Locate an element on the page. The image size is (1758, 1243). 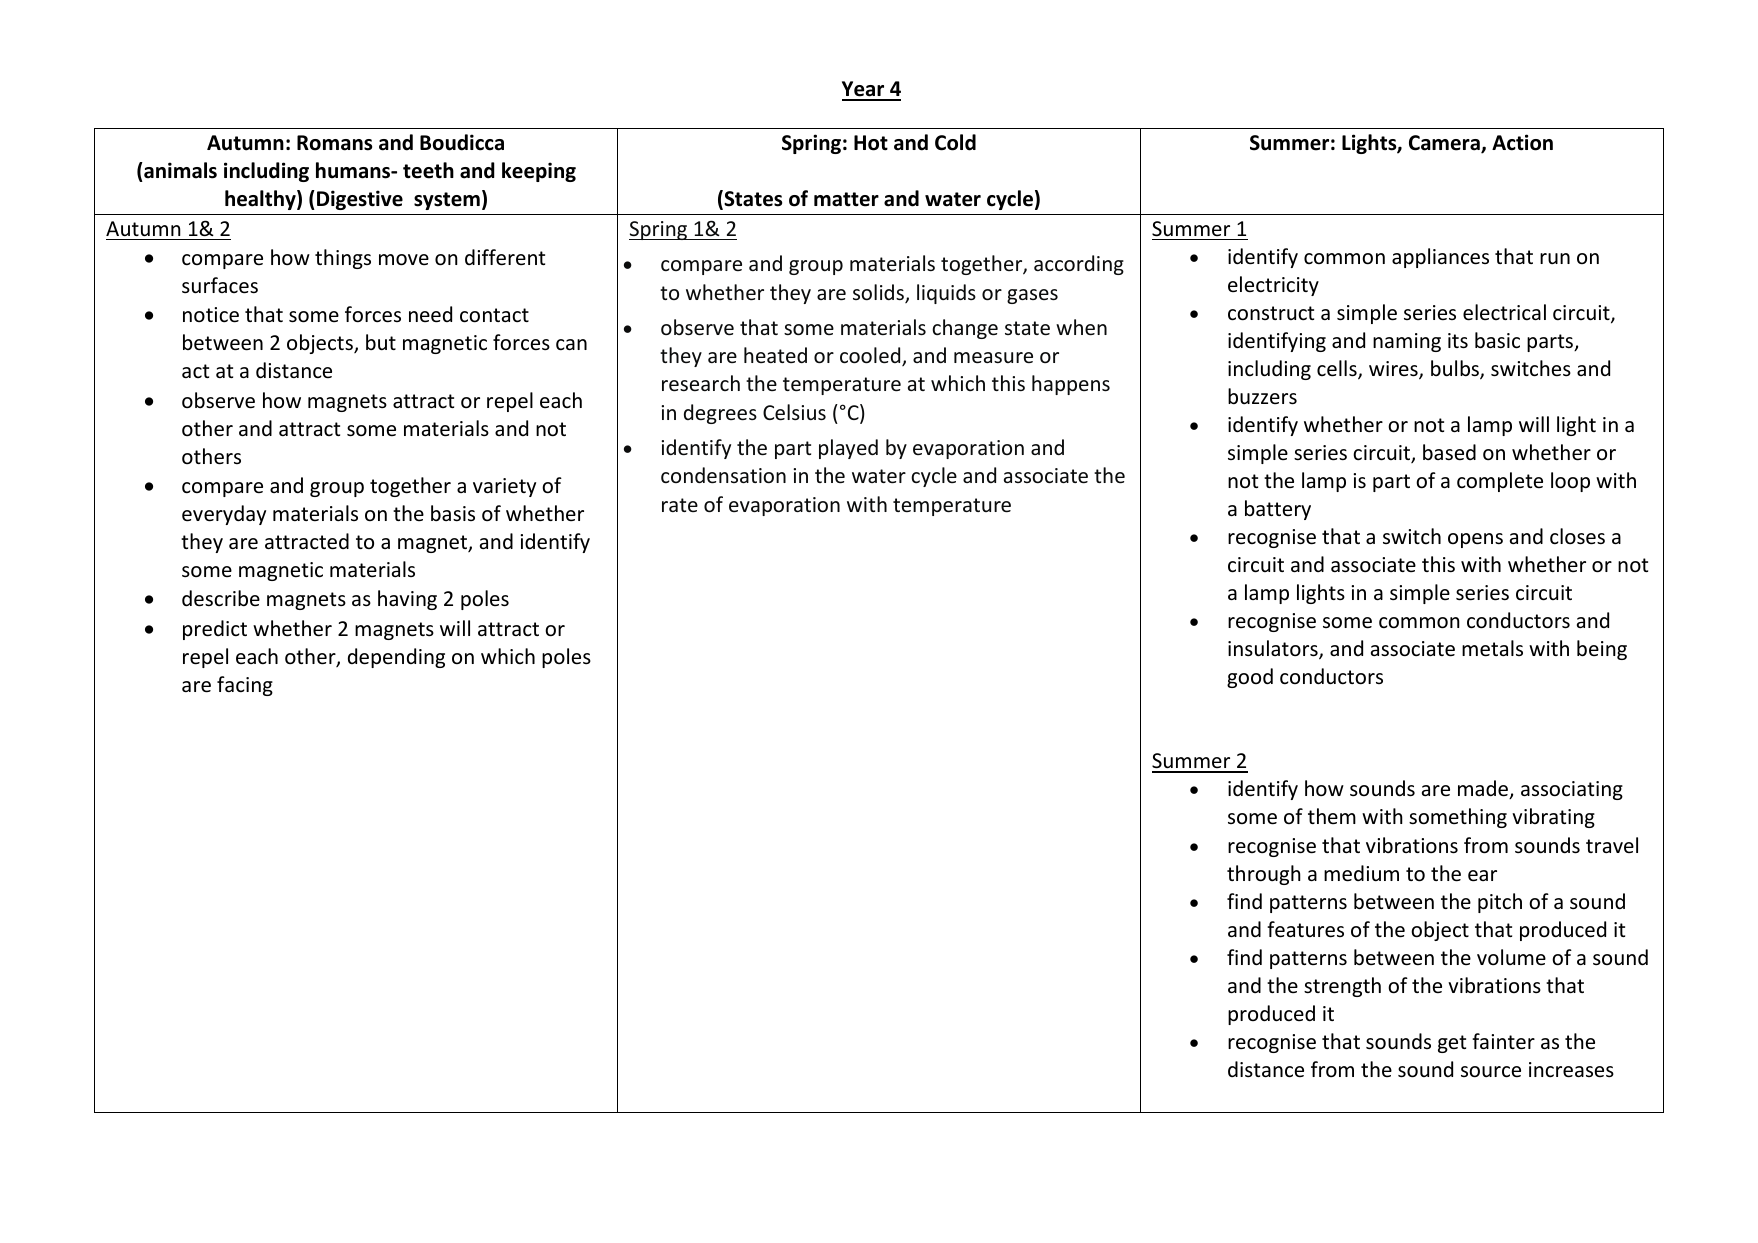
facing is located at coordinates (245, 686).
